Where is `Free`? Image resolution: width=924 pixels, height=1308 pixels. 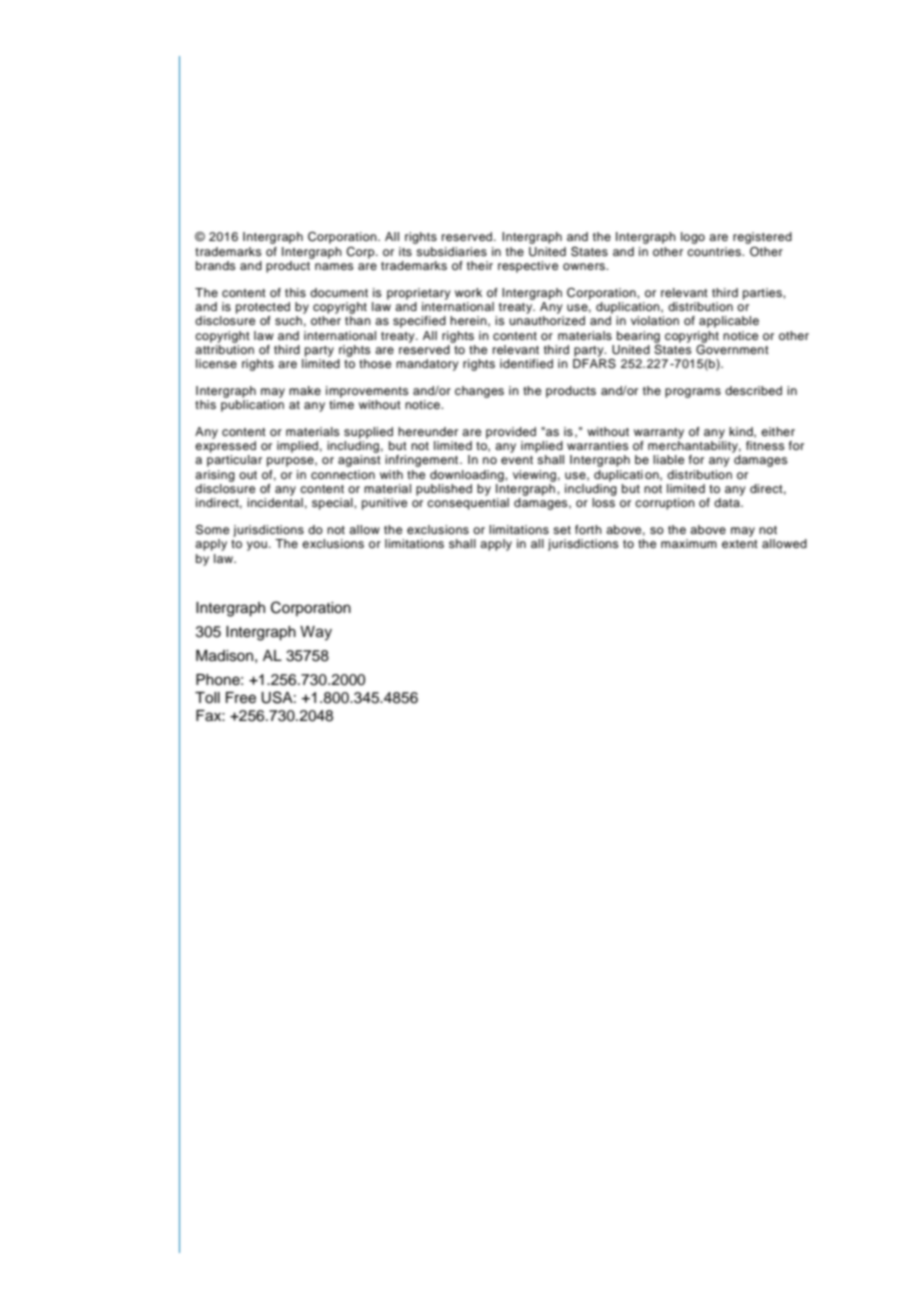
Free is located at coordinates (241, 698).
